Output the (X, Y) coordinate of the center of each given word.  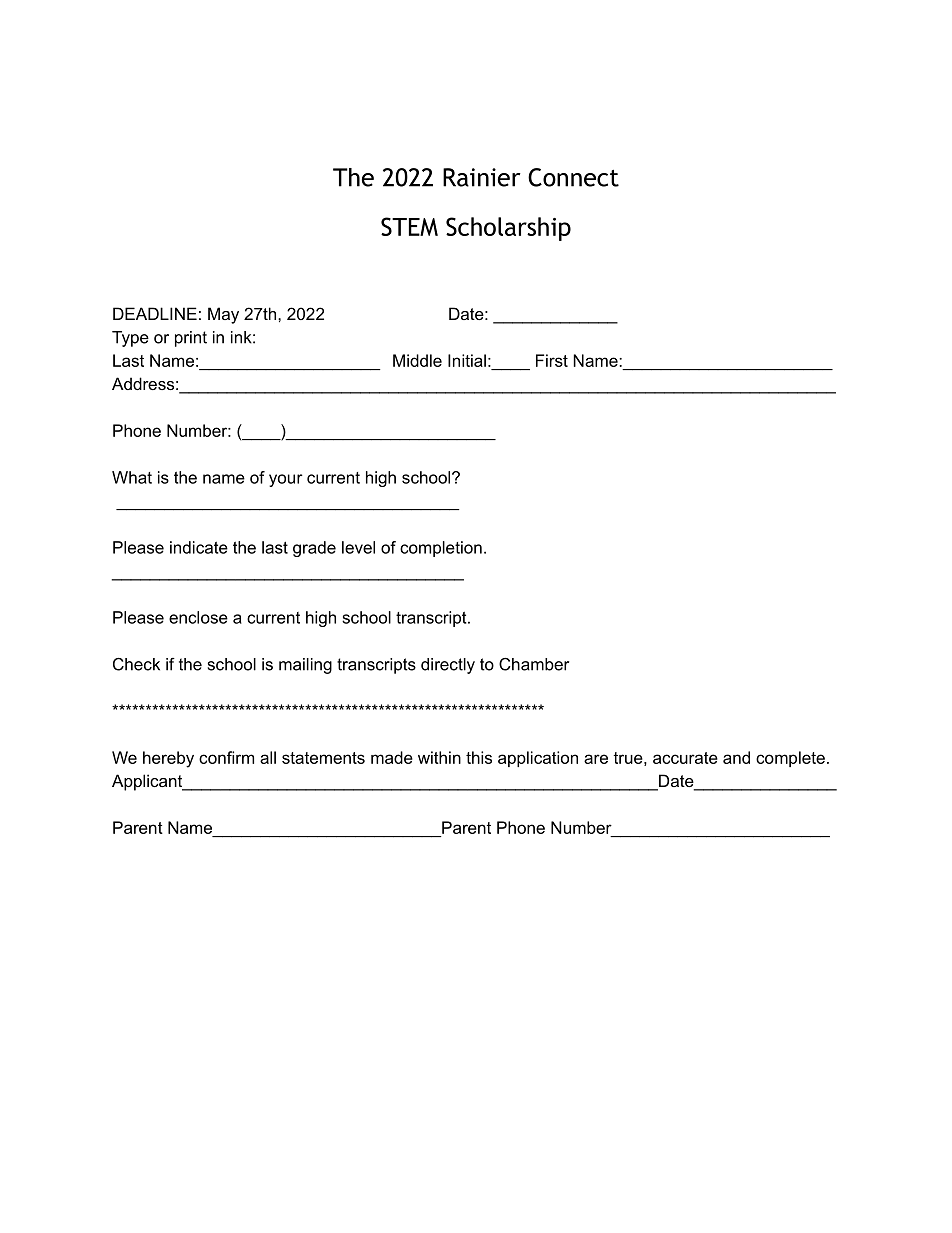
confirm (226, 757)
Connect (573, 177)
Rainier (482, 177)
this (479, 757)
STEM (409, 226)
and (736, 757)
